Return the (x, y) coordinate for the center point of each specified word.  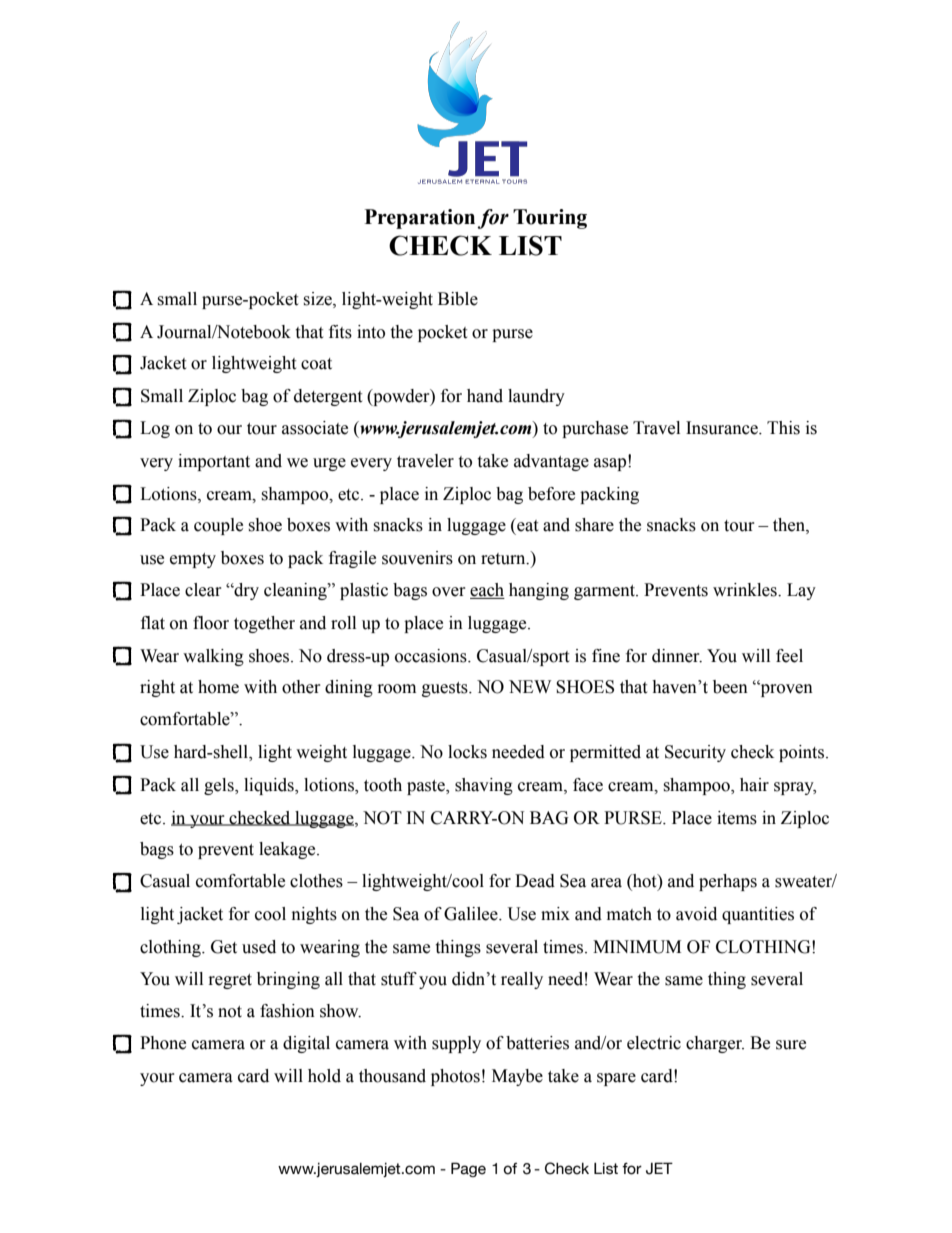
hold (324, 1076)
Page (468, 1169)
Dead (535, 881)
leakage (288, 850)
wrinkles (746, 590)
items (737, 818)
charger (715, 1044)
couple (218, 526)
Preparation (420, 219)
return (504, 559)
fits (340, 332)
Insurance (723, 428)
